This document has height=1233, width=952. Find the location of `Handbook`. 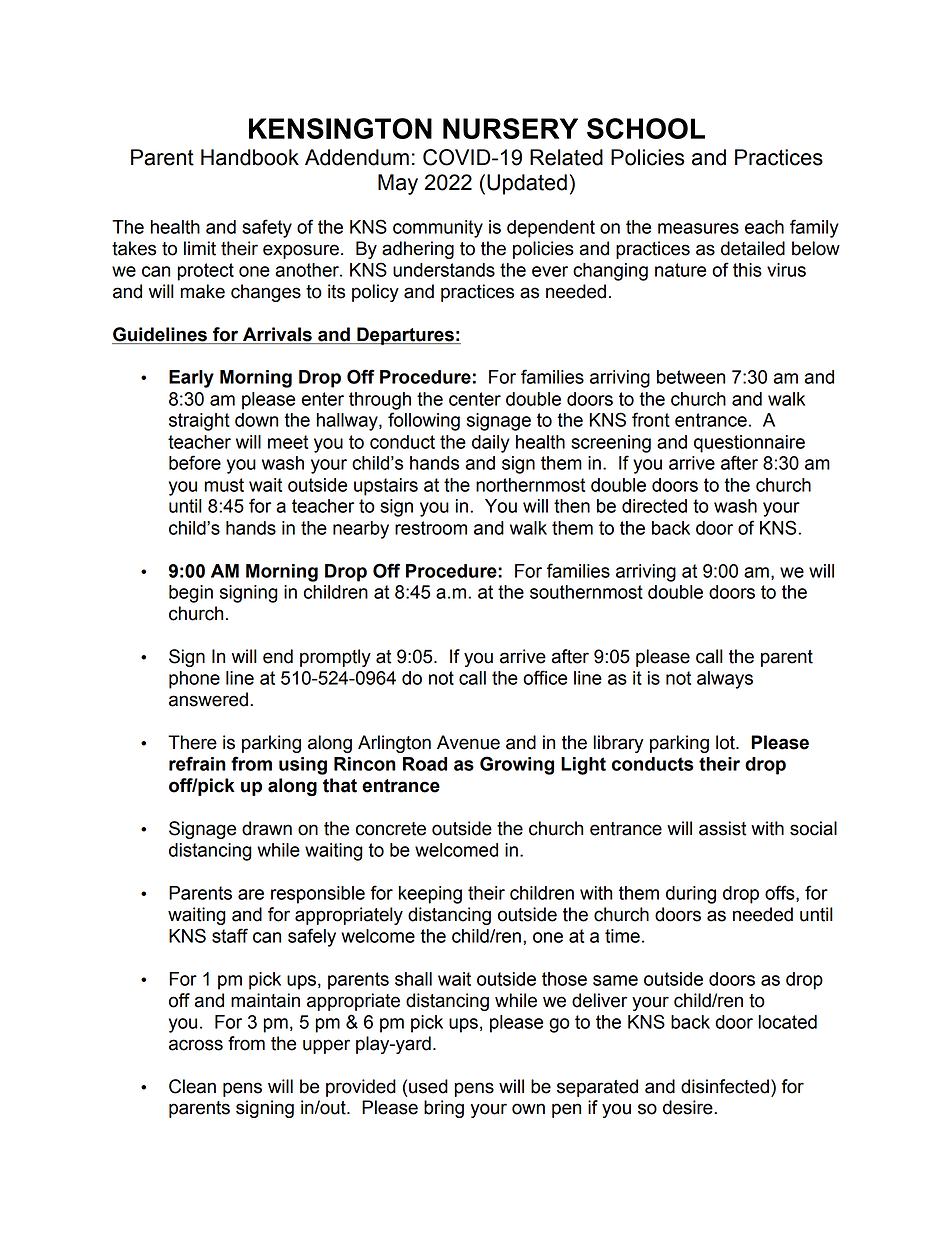

Handbook is located at coordinates (250, 157).
